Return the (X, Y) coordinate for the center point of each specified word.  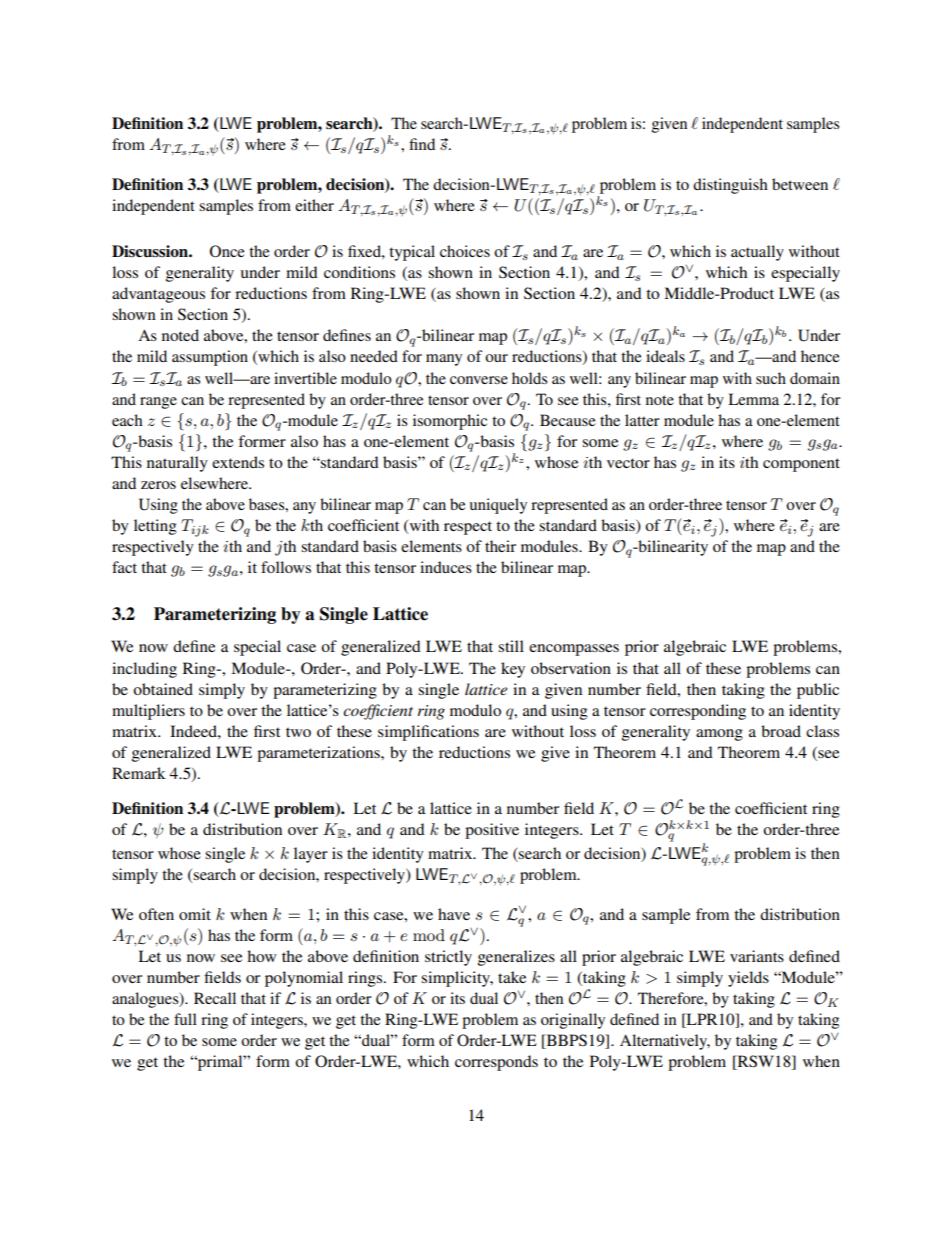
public (818, 691)
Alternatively (665, 1042)
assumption (210, 358)
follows (286, 567)
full (185, 1019)
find (422, 144)
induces (446, 567)
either (314, 205)
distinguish (730, 186)
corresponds (496, 1063)
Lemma (753, 399)
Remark (139, 773)
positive (492, 831)
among (719, 735)
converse (479, 380)
